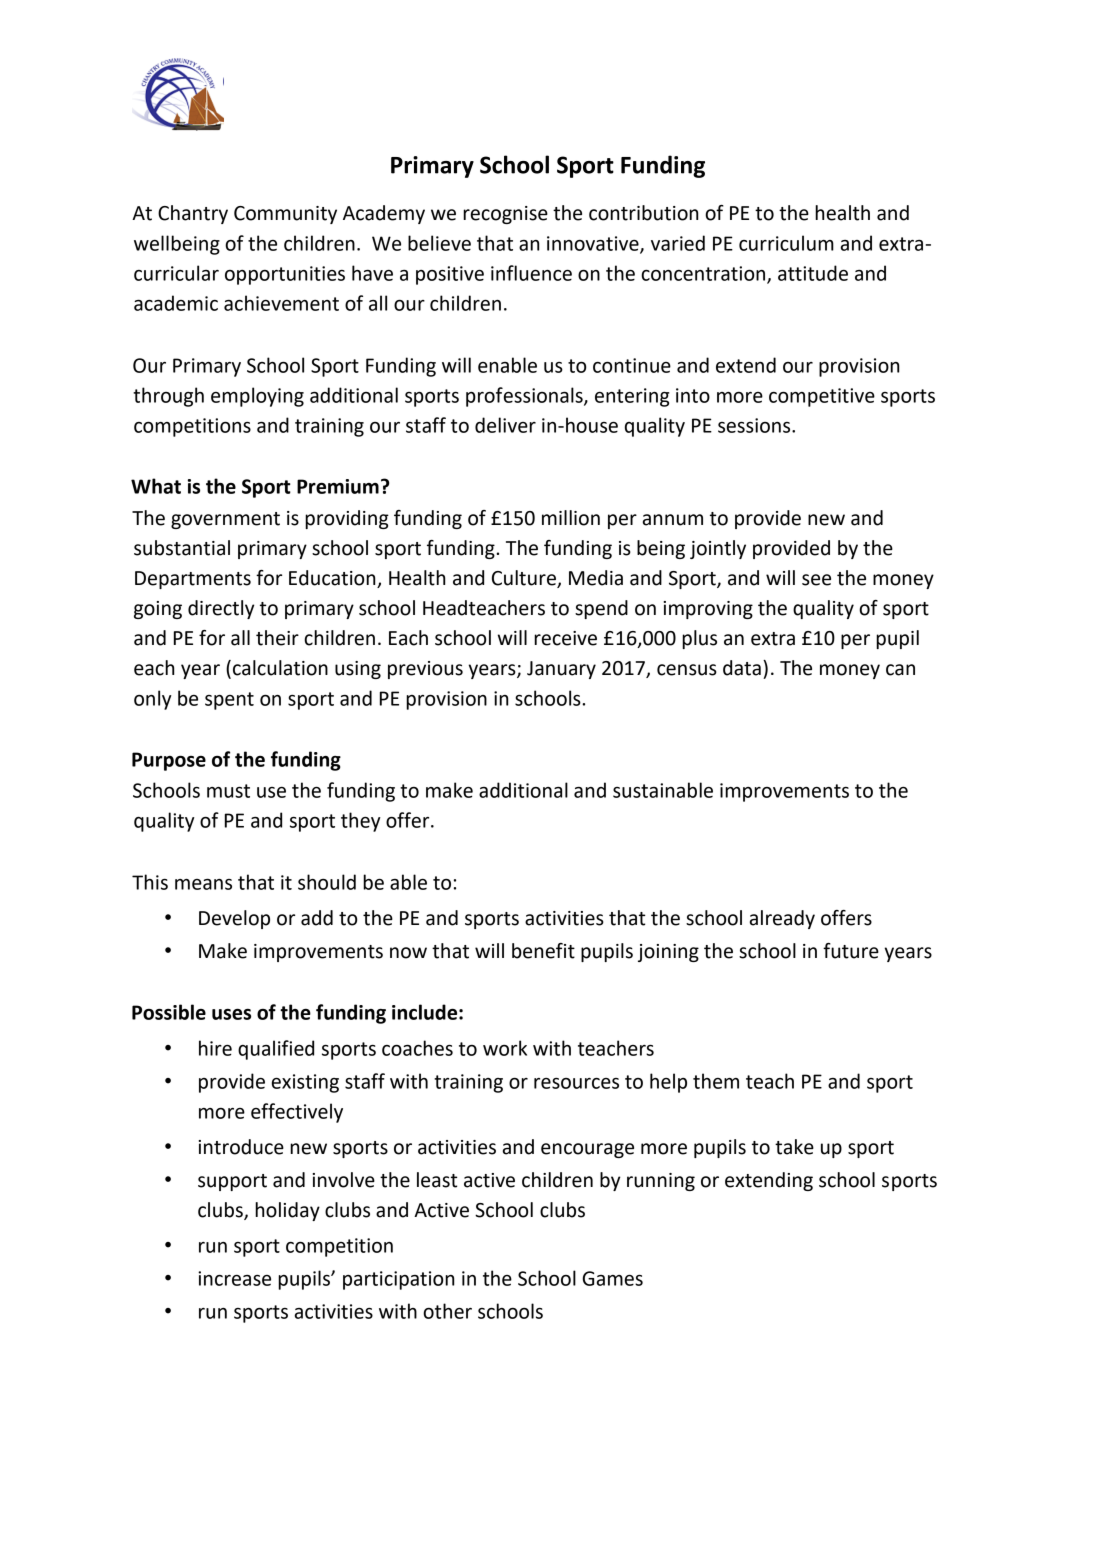 Image resolution: width=1095 pixels, height=1548 pixels. I want to click on Community, so click(285, 215).
